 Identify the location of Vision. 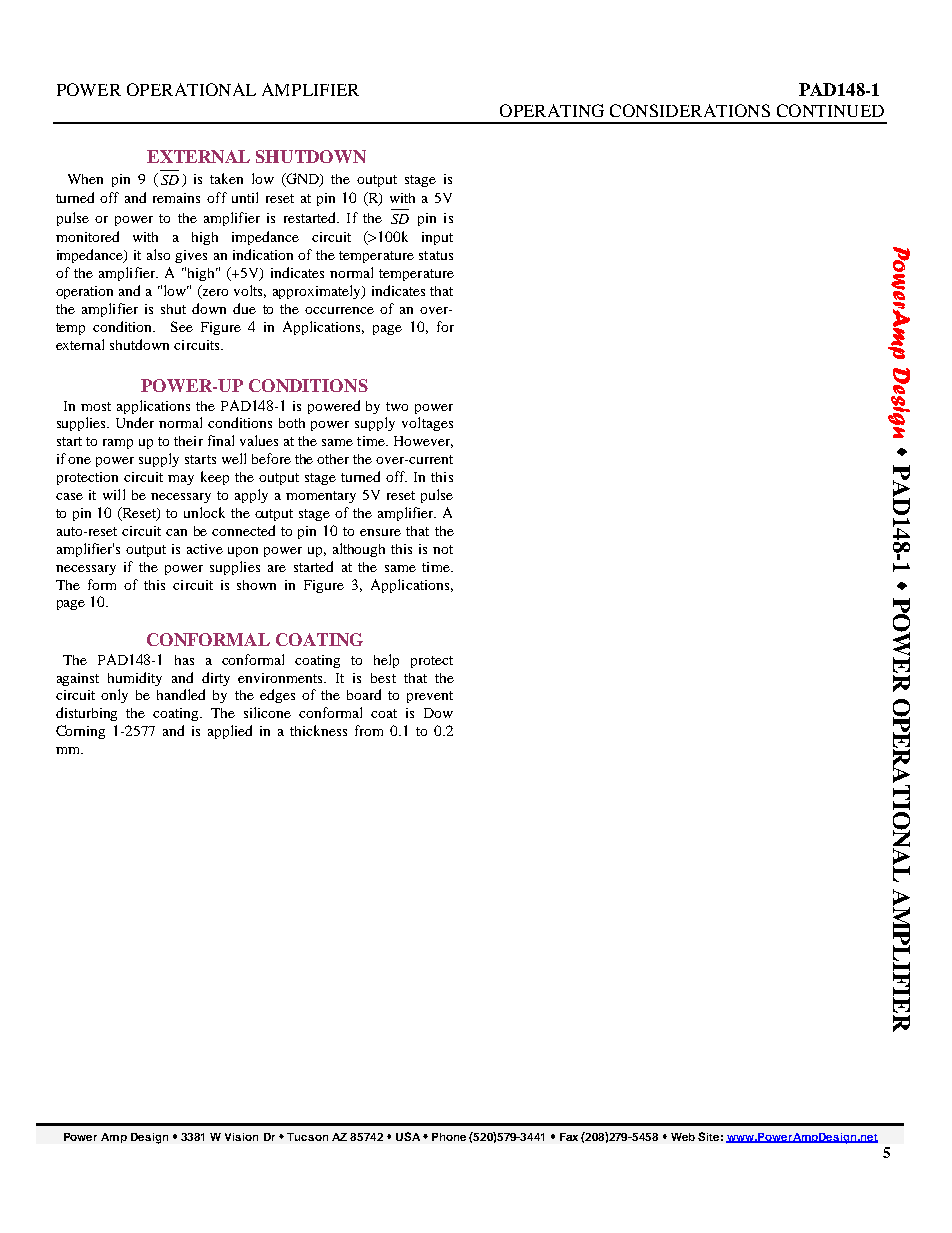
(241, 1137).
